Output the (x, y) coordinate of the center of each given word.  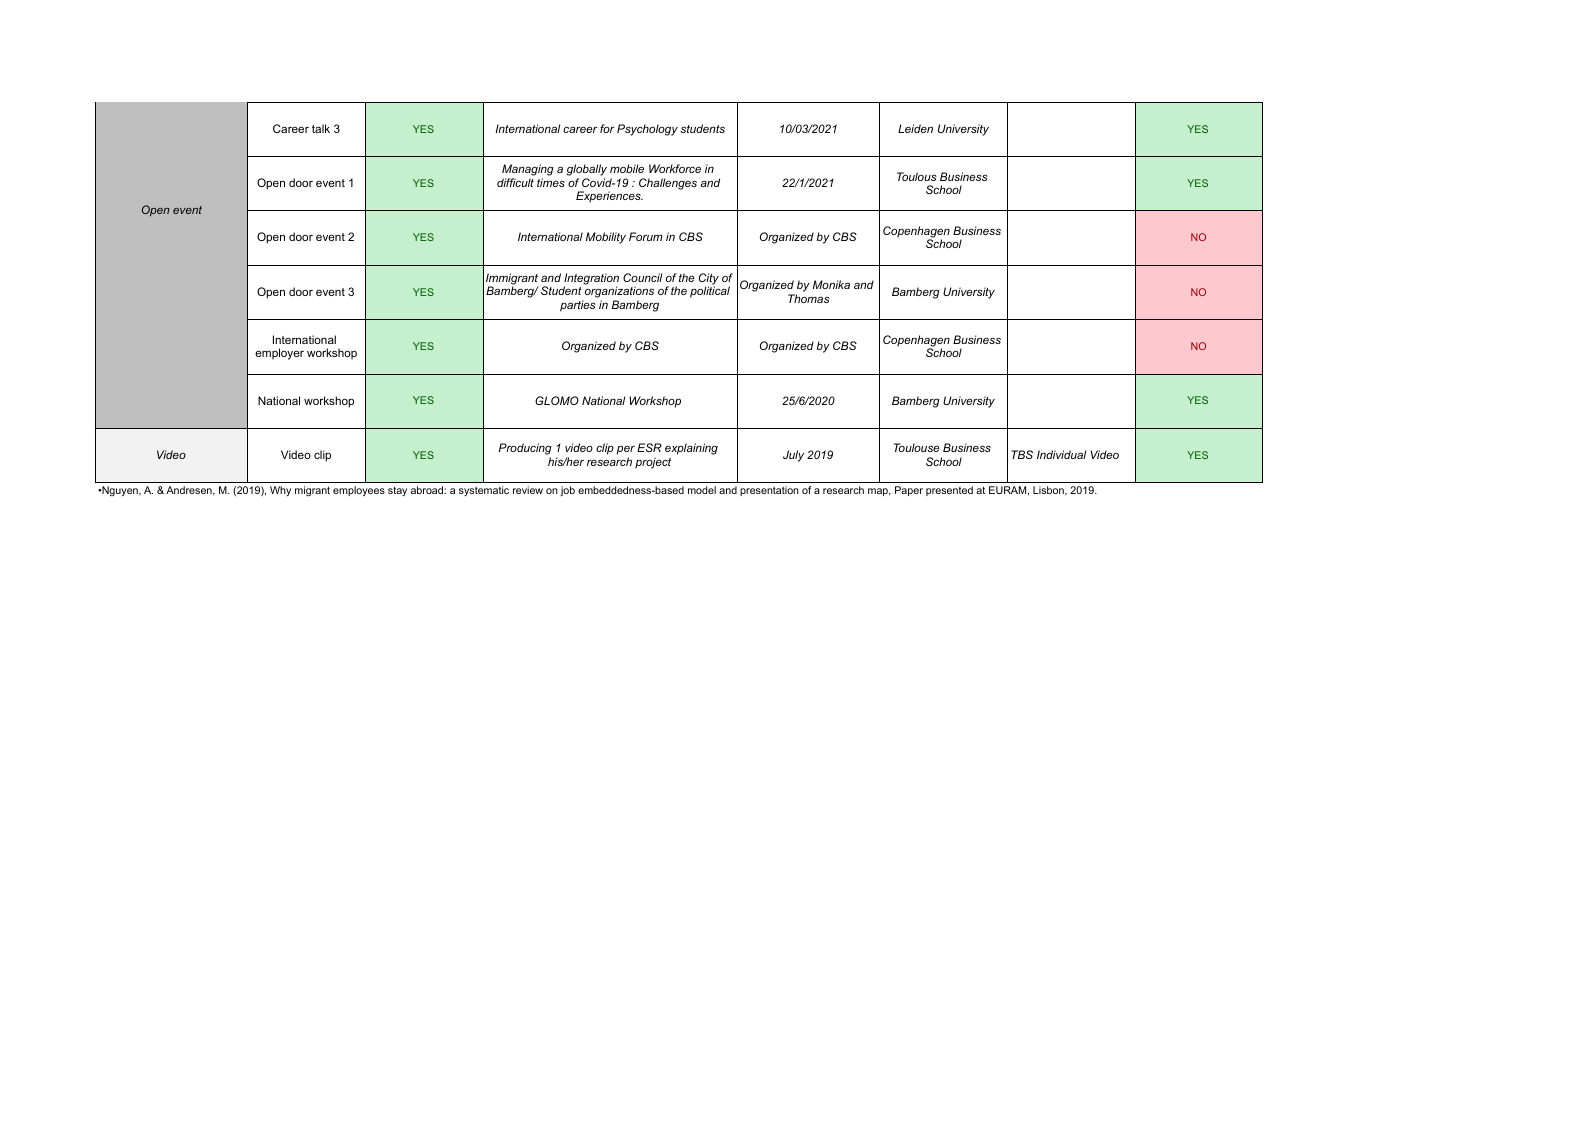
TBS (1022, 454)
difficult (515, 182)
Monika (831, 284)
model (702, 490)
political (710, 292)
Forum (646, 236)
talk (321, 128)
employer (279, 354)
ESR (649, 447)
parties (578, 306)
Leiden (915, 128)
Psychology (647, 130)
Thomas (809, 298)
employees (359, 491)
